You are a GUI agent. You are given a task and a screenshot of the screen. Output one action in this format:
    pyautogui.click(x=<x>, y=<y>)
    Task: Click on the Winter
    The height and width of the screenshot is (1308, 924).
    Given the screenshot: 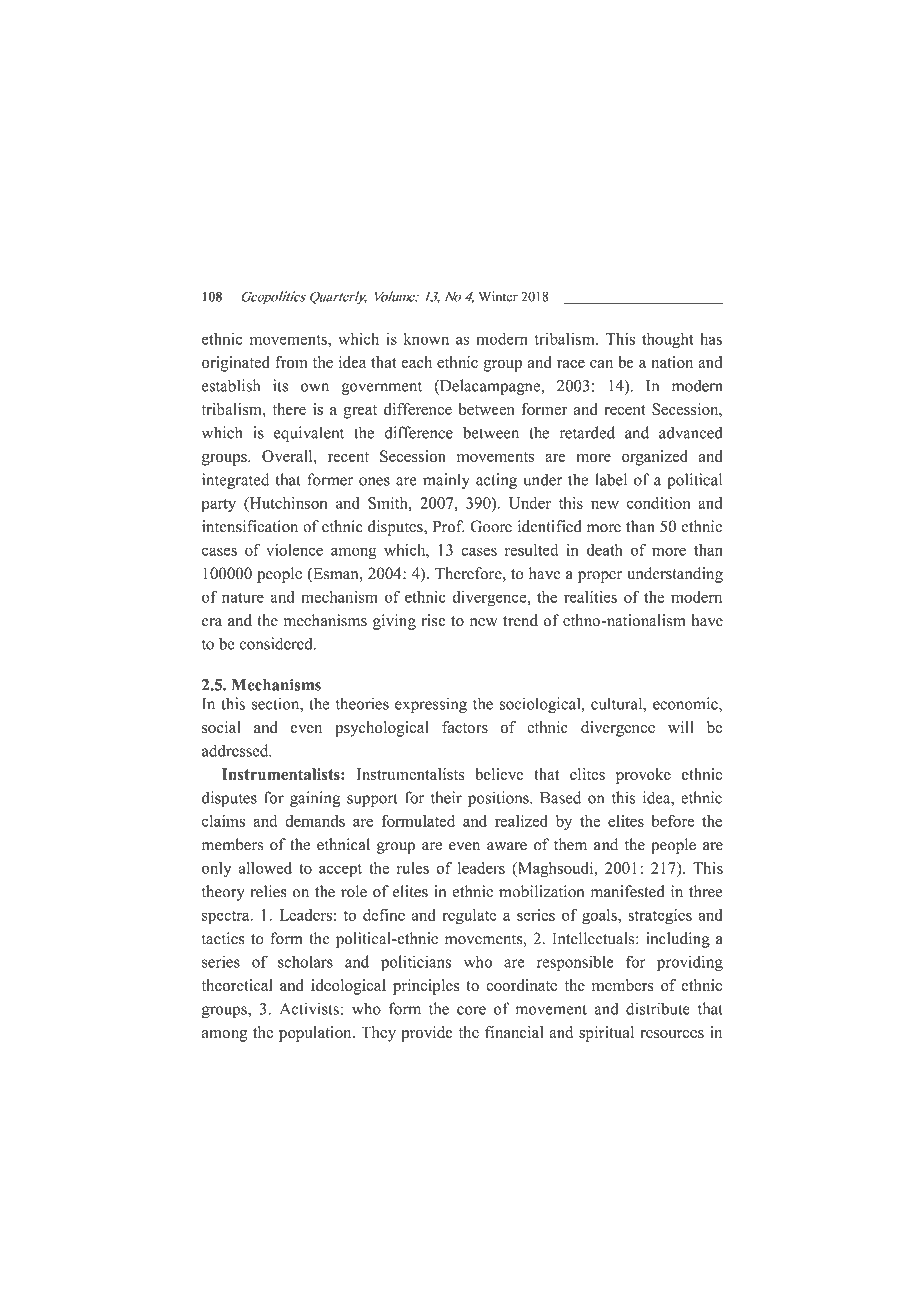 What is the action you would take?
    pyautogui.click(x=498, y=296)
